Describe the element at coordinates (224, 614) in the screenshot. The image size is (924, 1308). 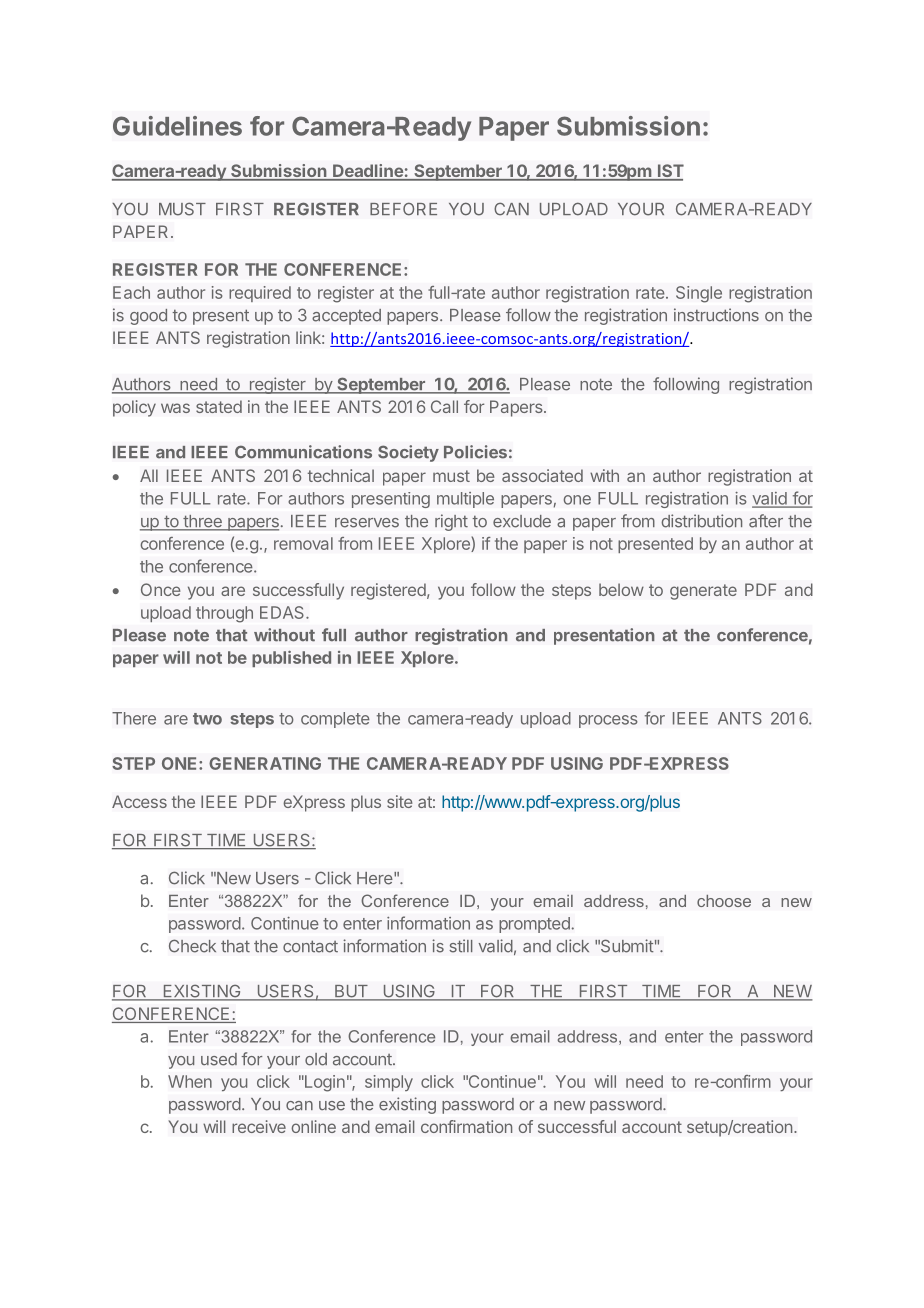
I see `through` at that location.
